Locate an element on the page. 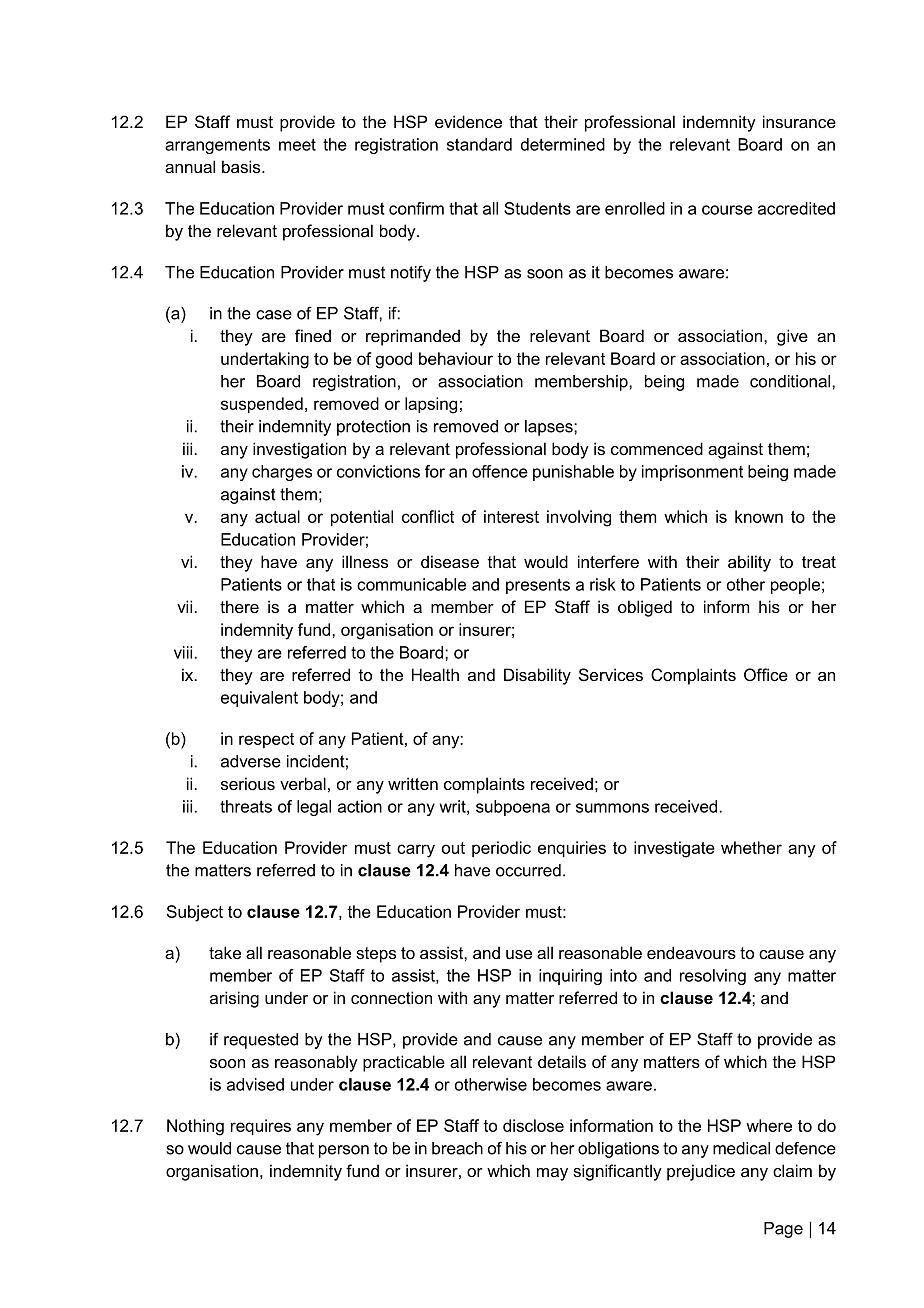 This page has height=1308, width=924. course is located at coordinates (727, 210).
